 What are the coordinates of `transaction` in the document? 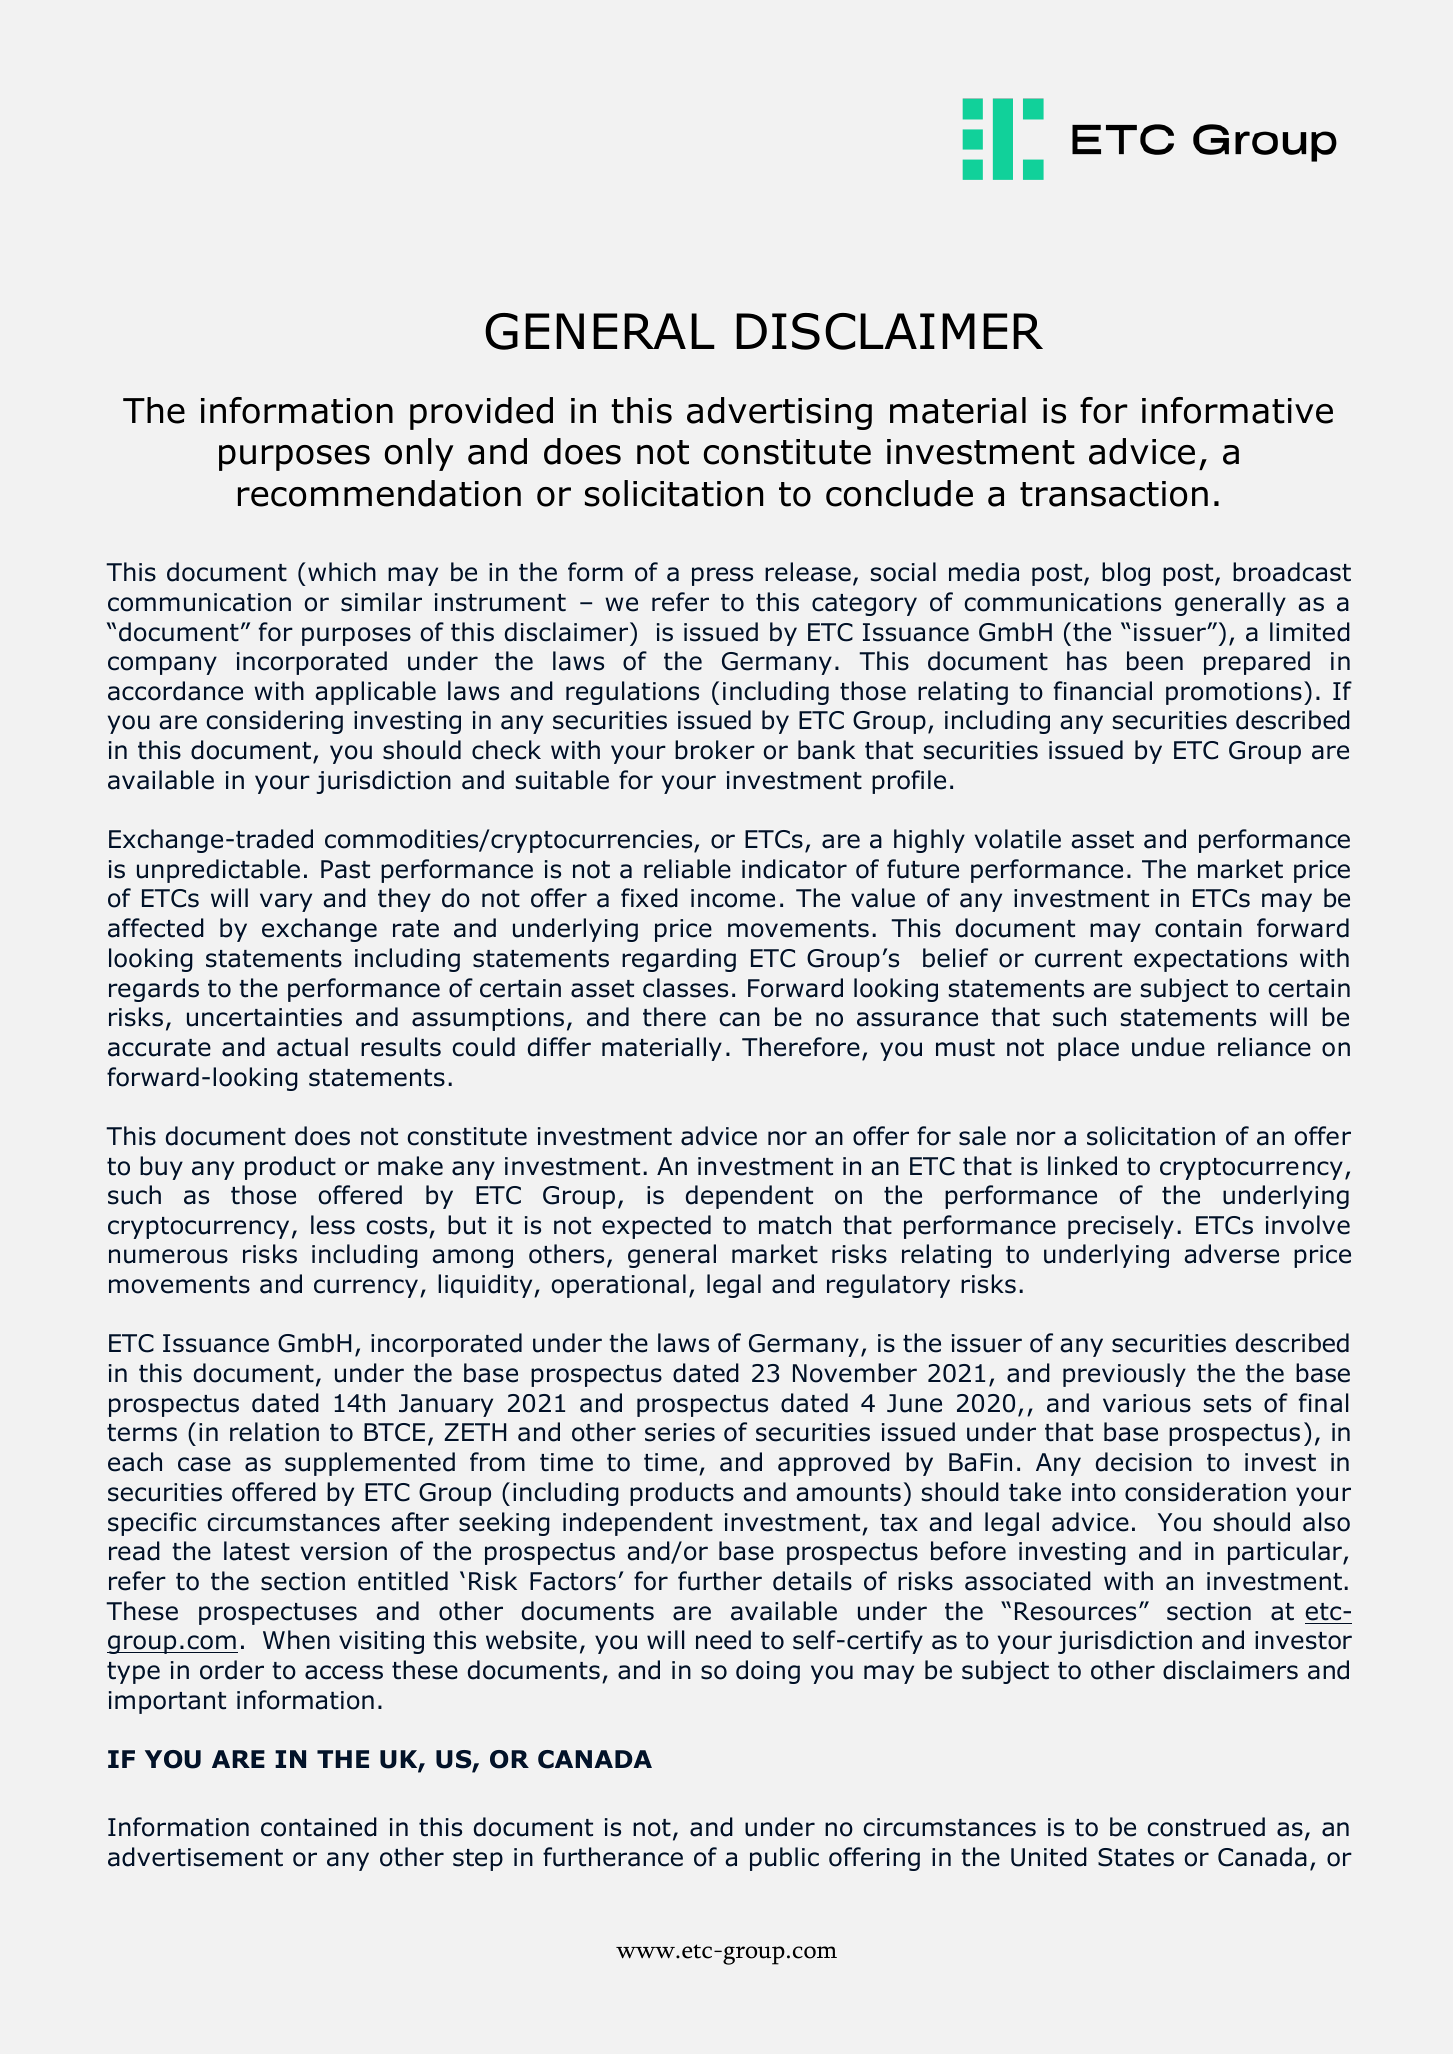 It's located at (1114, 494).
